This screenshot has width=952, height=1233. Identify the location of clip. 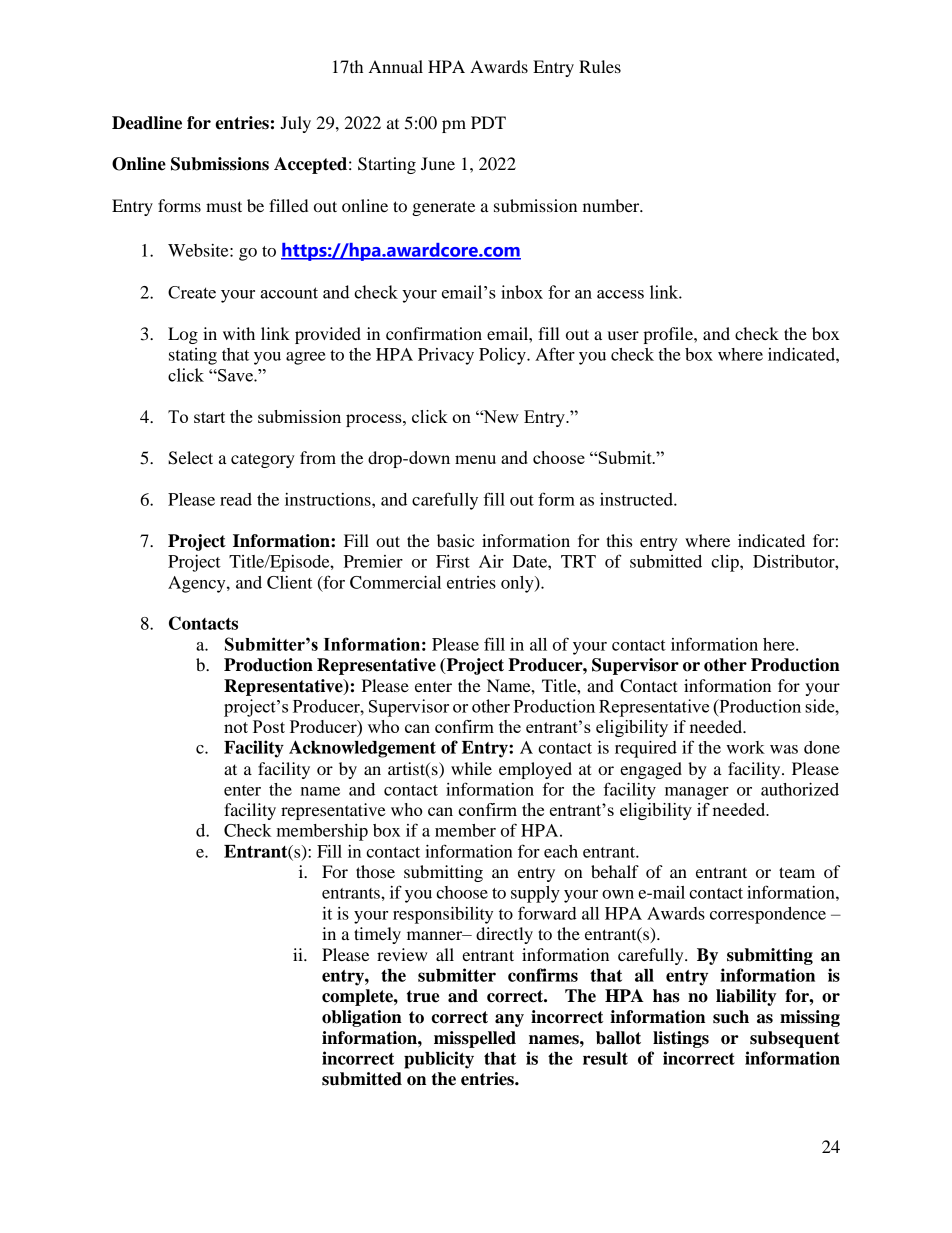
(726, 563).
